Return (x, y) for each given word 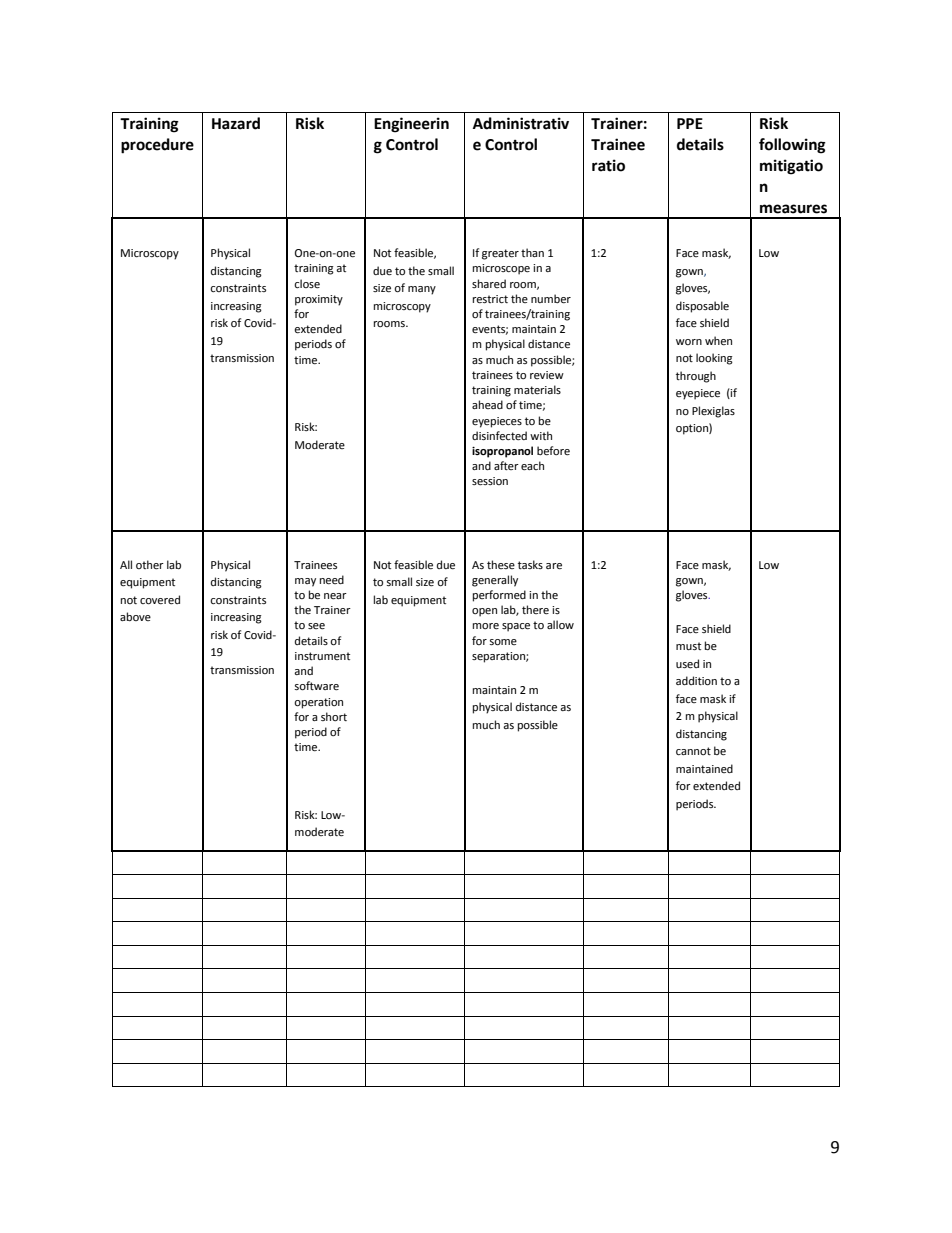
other (150, 565)
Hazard (236, 123)
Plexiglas (713, 412)
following (792, 146)
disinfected (499, 436)
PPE (690, 123)
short (334, 716)
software (317, 686)
